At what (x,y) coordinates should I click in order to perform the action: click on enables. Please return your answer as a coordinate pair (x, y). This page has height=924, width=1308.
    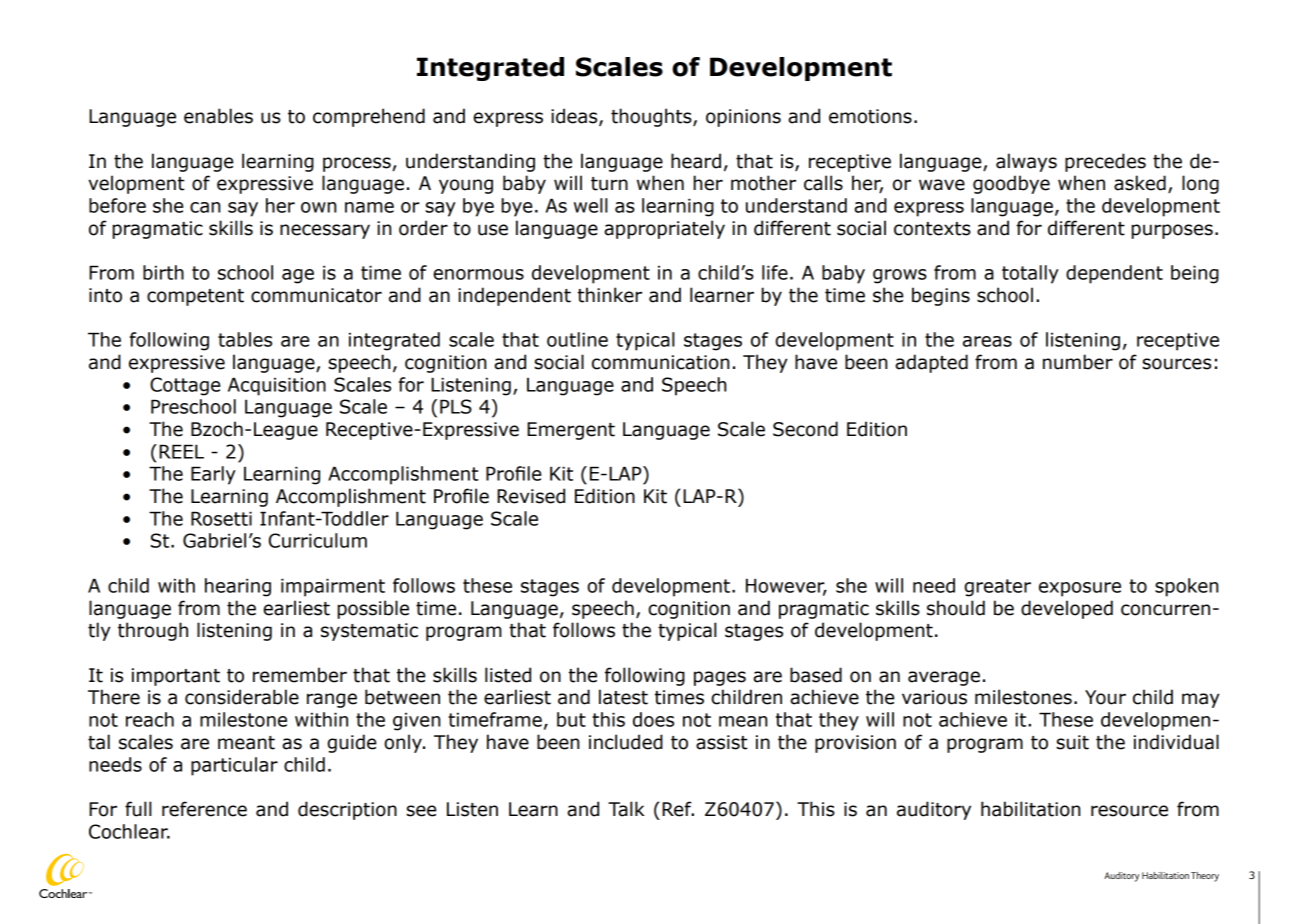
    Looking at the image, I should click on (218, 116).
